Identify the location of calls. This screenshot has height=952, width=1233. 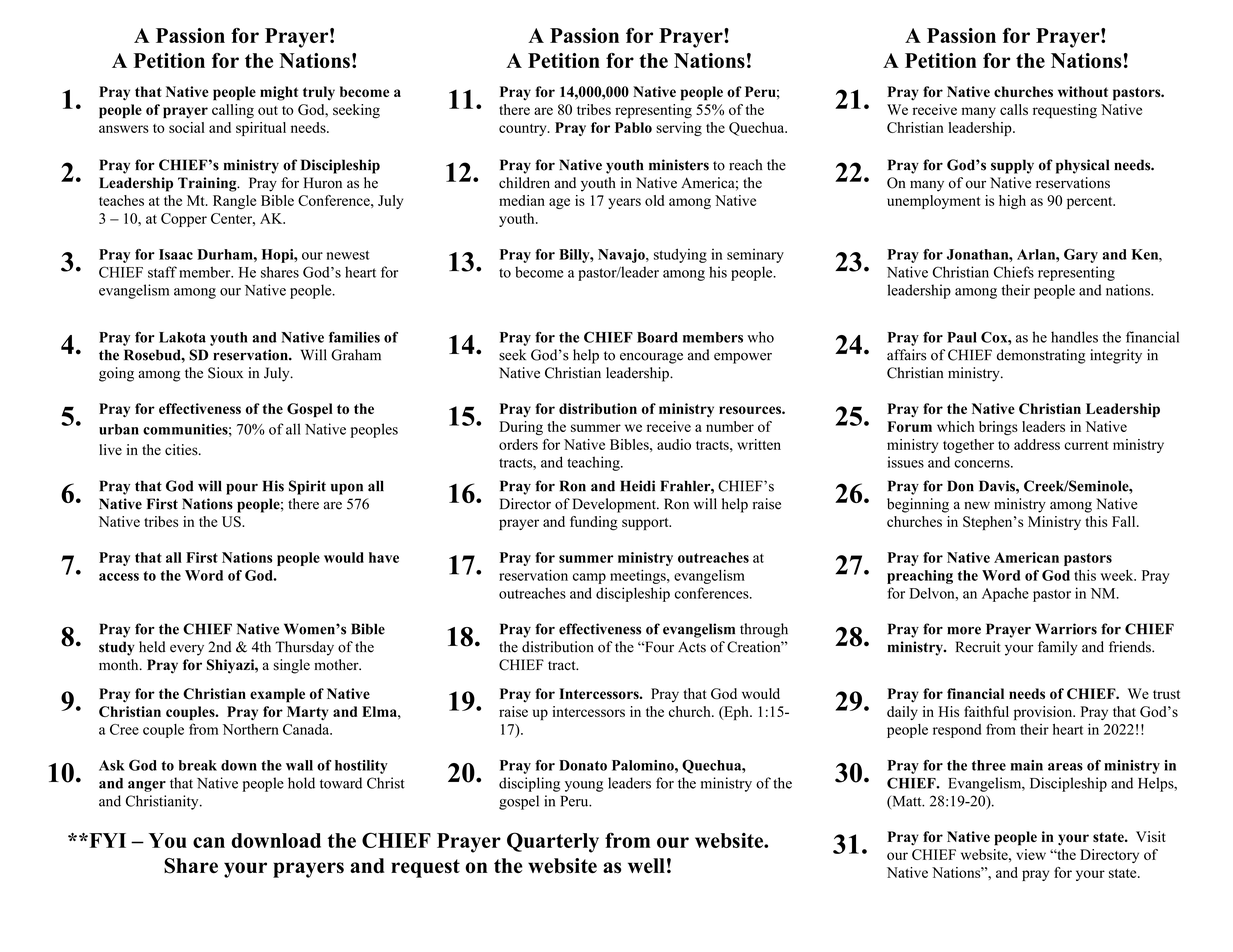
(1014, 109).
